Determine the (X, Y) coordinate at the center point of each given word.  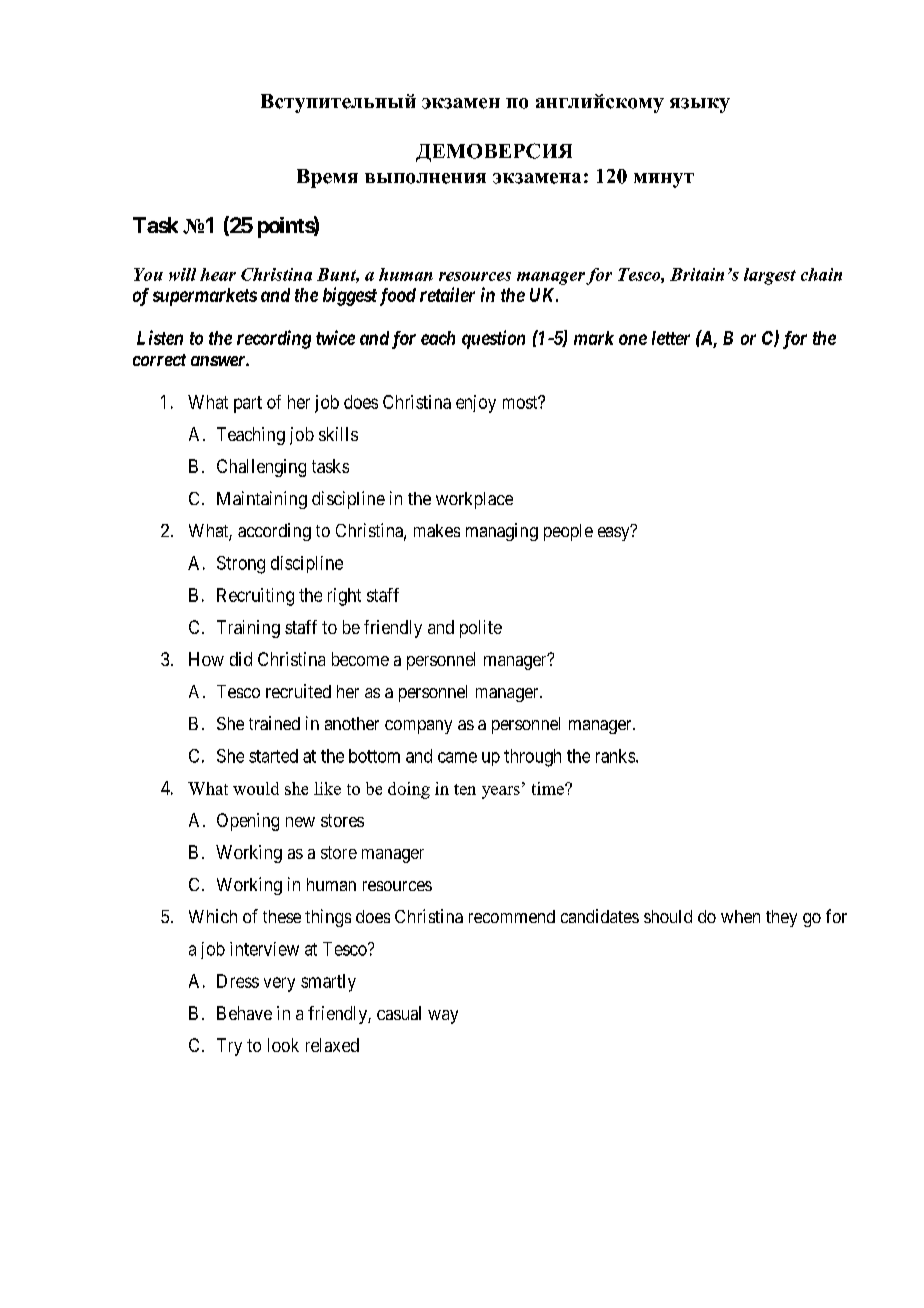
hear (218, 274)
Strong (241, 565)
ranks (615, 756)
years (501, 792)
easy (615, 533)
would (256, 788)
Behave (244, 1013)
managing (502, 532)
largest (770, 276)
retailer (447, 294)
